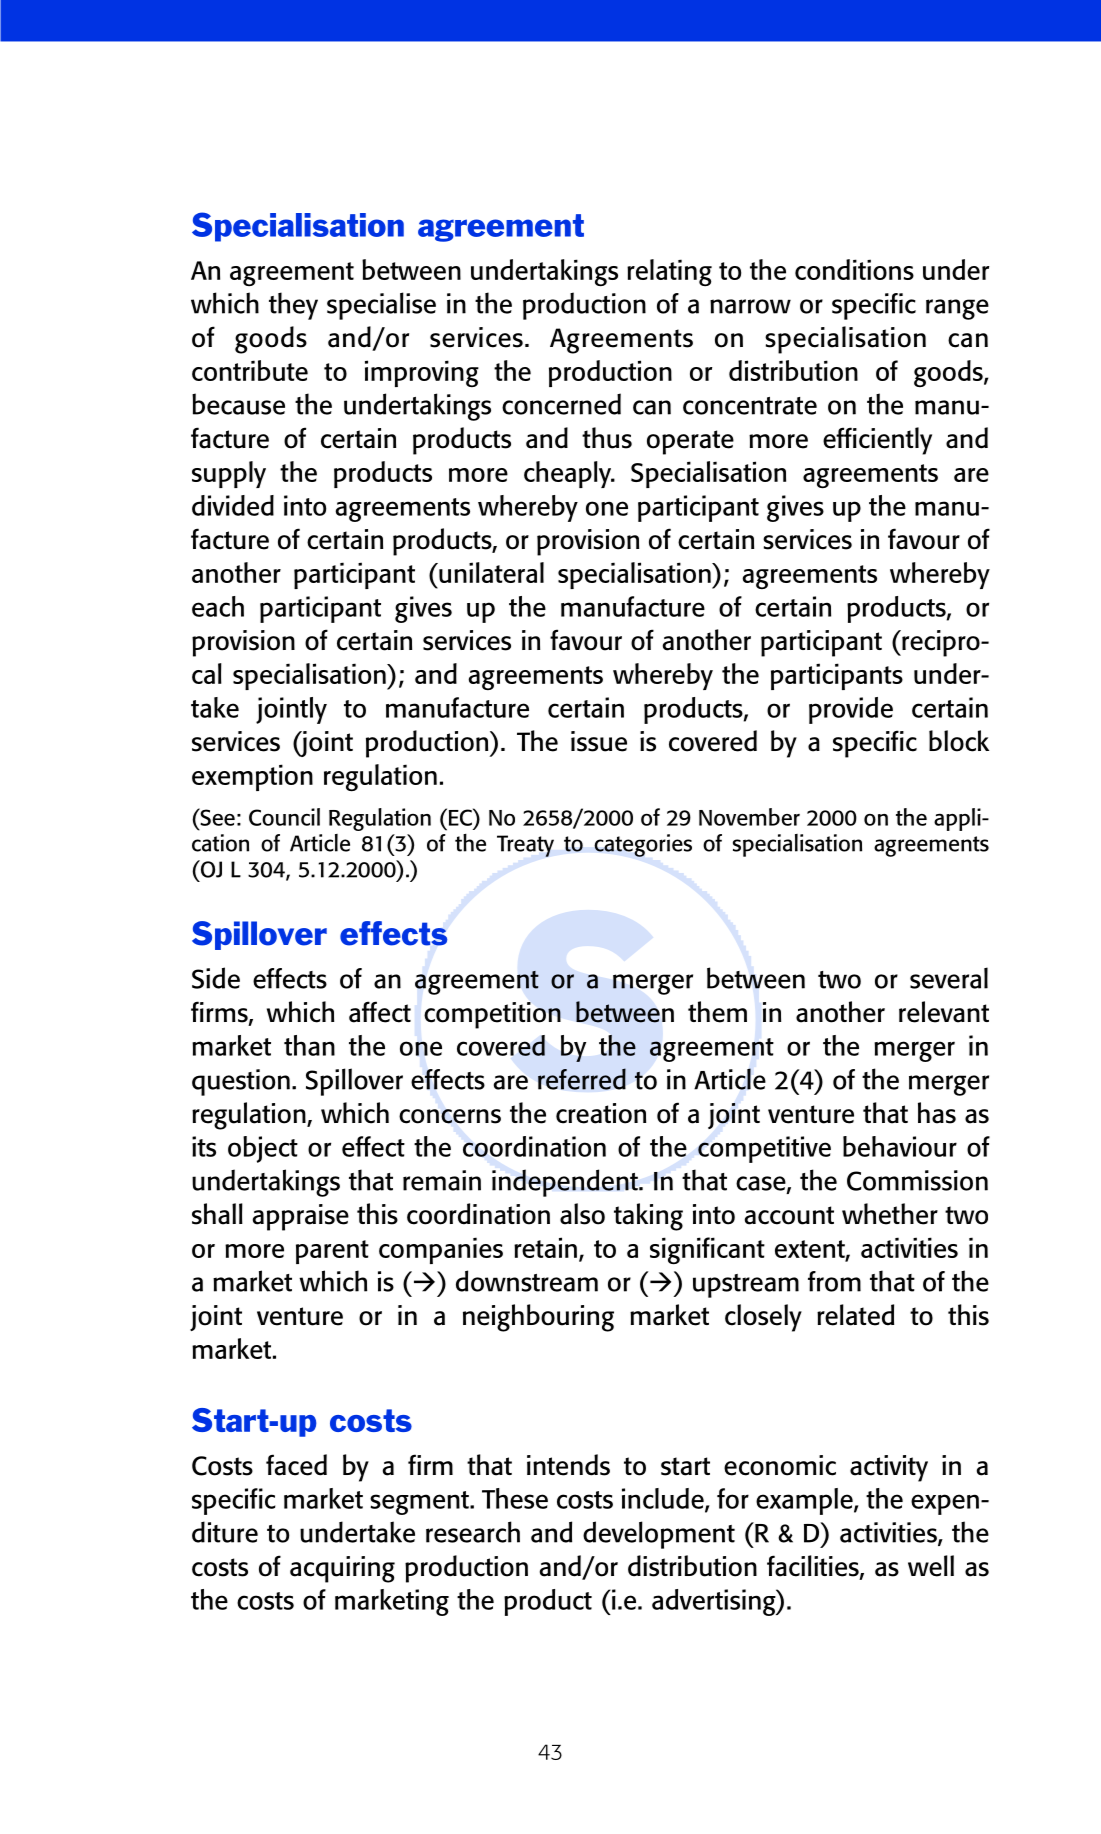 Image resolution: width=1101 pixels, height=1834 pixels. Describe the element at coordinates (342, 1569) in the document. I see `acquiring` at that location.
